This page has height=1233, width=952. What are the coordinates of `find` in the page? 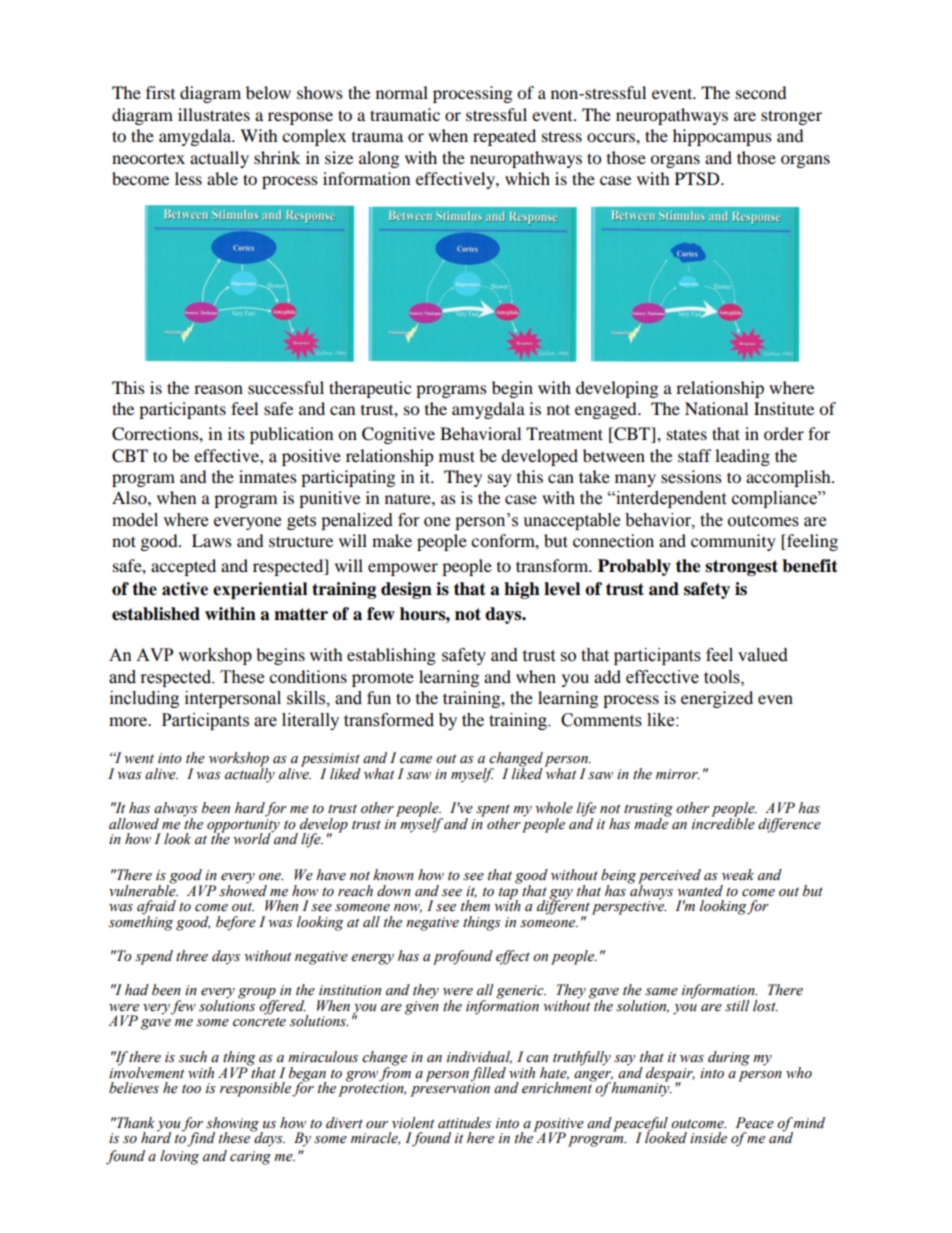 It's located at (201, 1139).
